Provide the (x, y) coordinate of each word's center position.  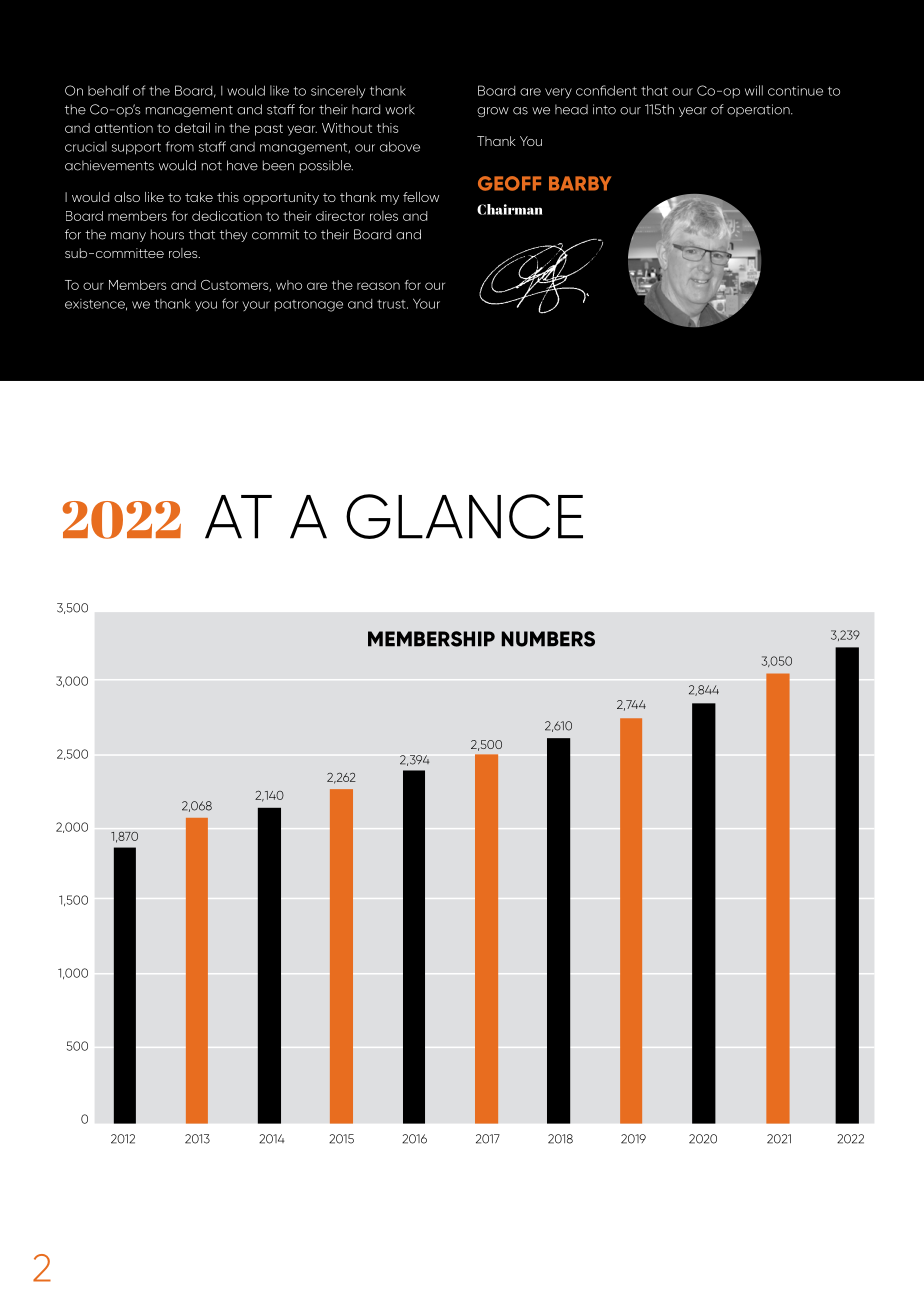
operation (759, 110)
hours (167, 234)
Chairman (510, 209)
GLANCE (464, 516)
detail (192, 127)
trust (392, 304)
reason (378, 286)
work (400, 109)
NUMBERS (548, 639)
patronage (309, 306)
